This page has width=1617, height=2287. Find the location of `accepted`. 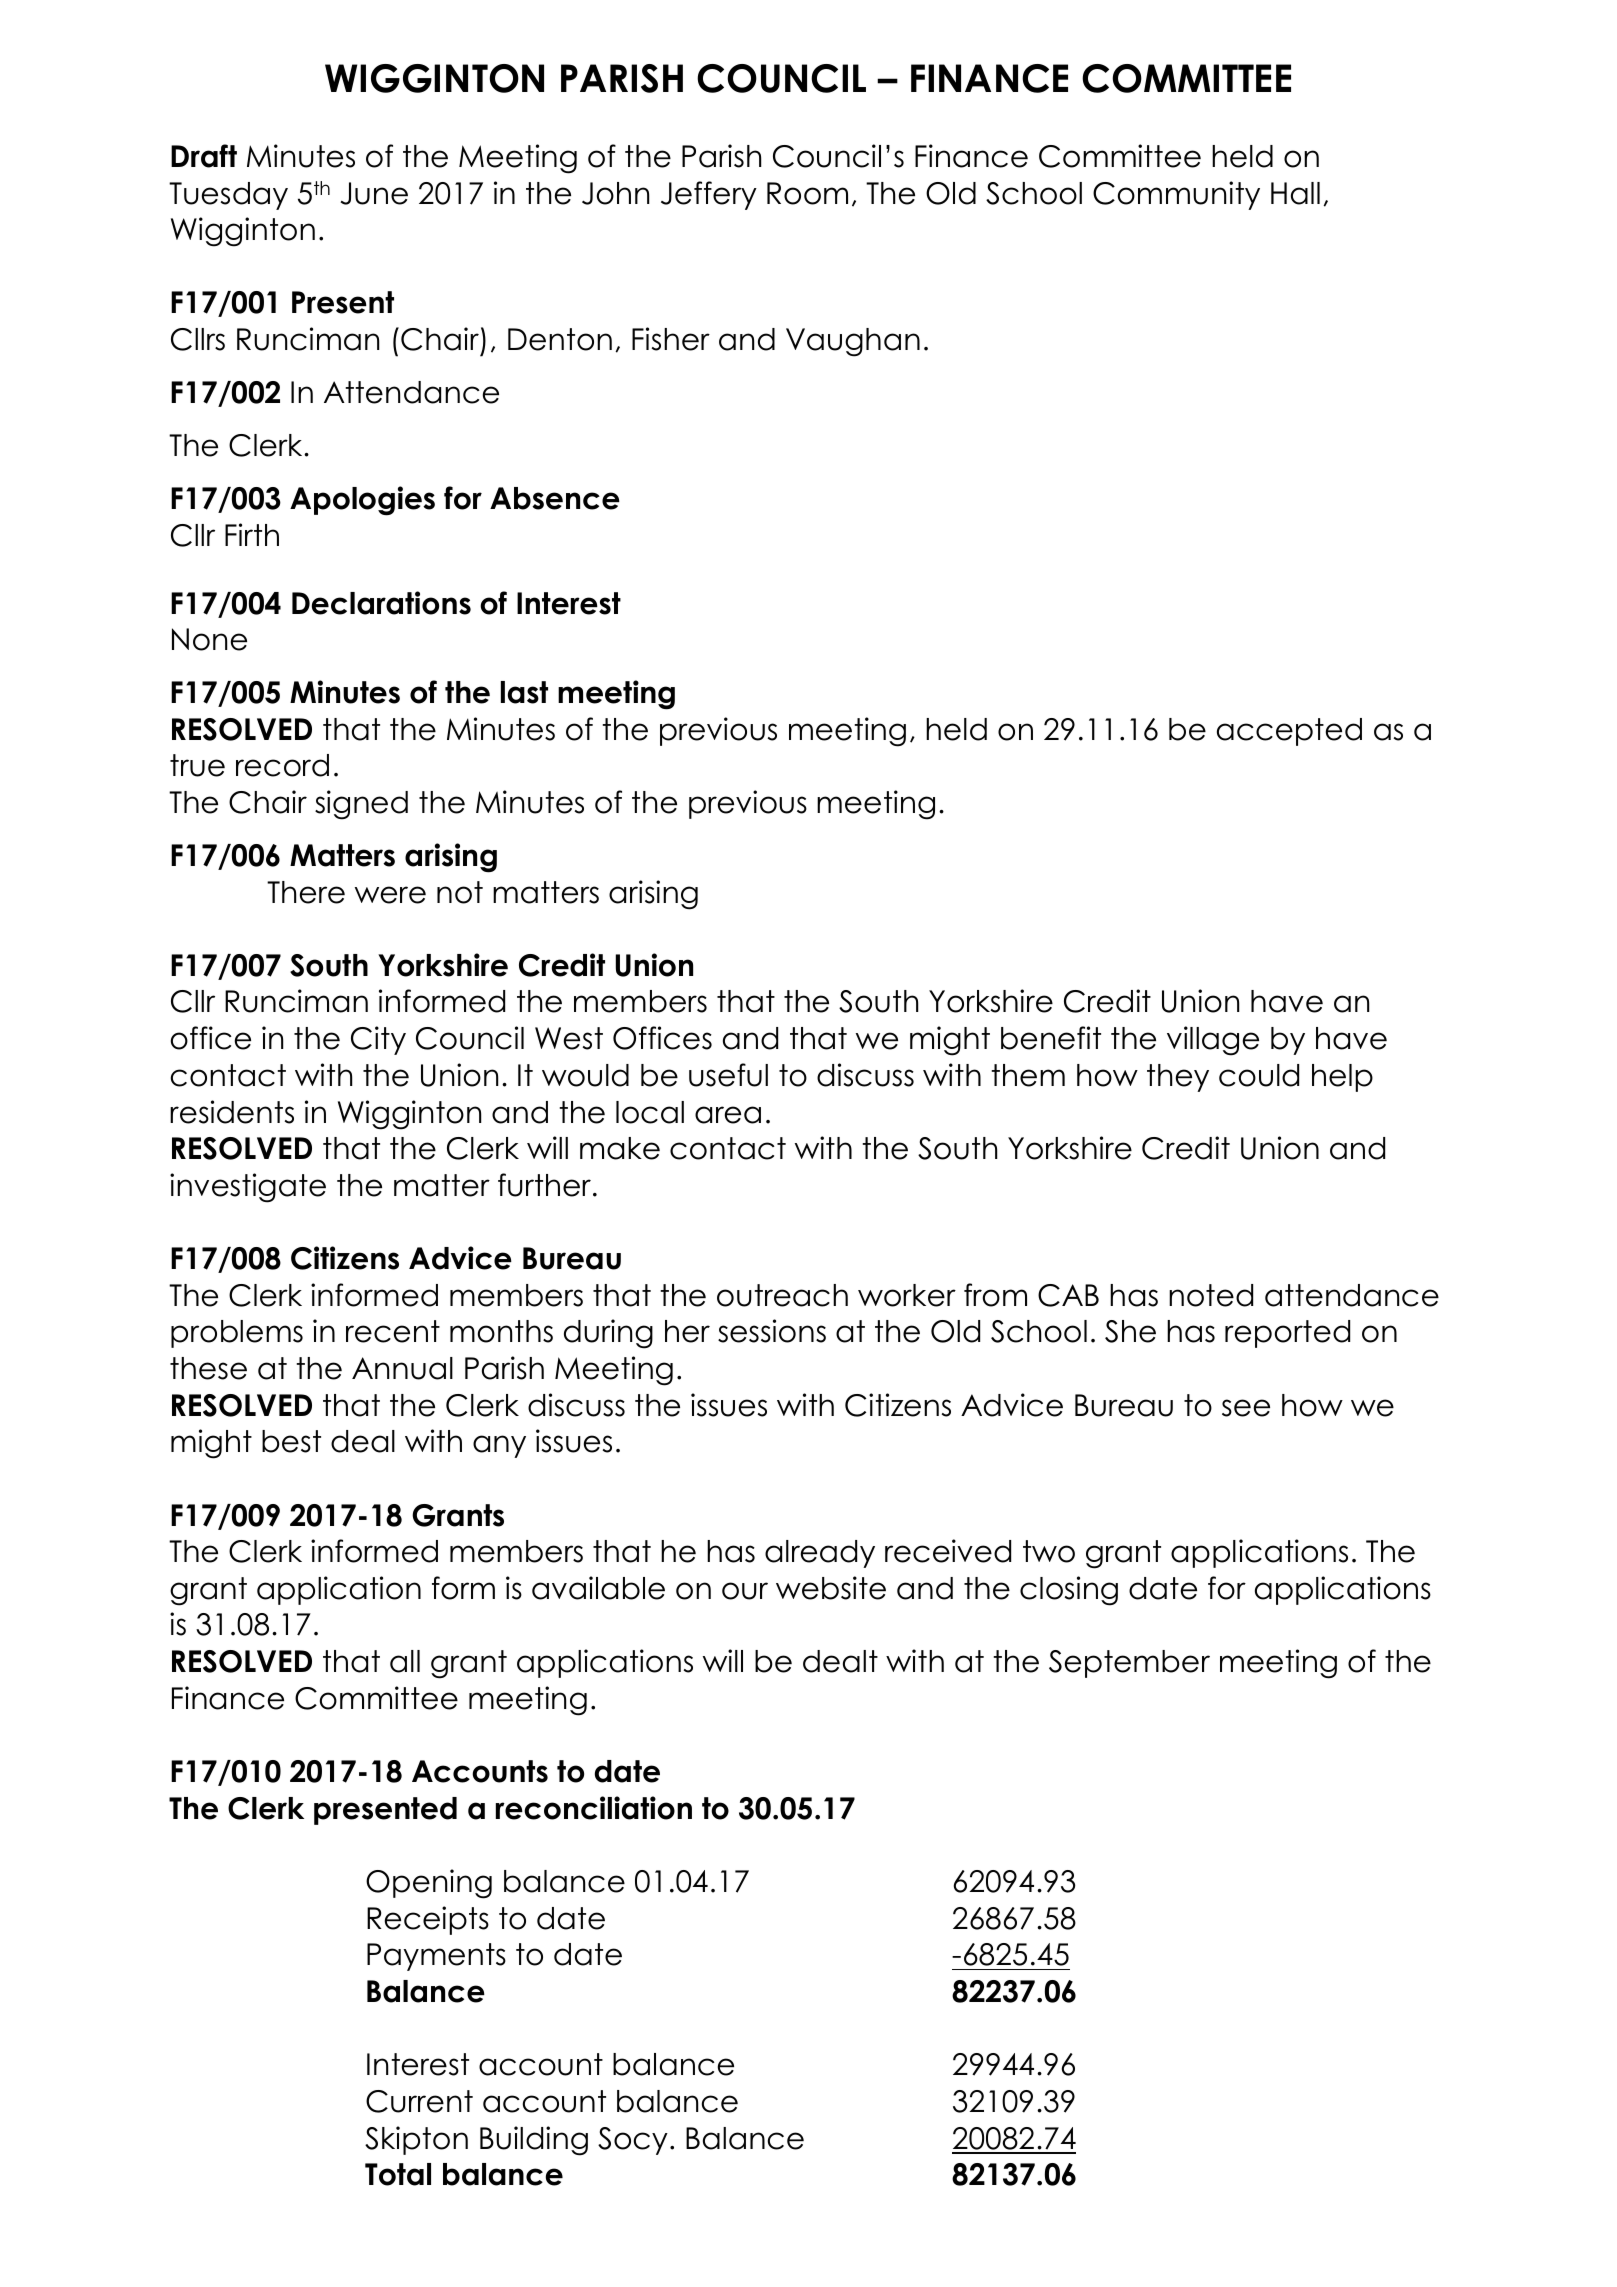

accepted is located at coordinates (1289, 732).
